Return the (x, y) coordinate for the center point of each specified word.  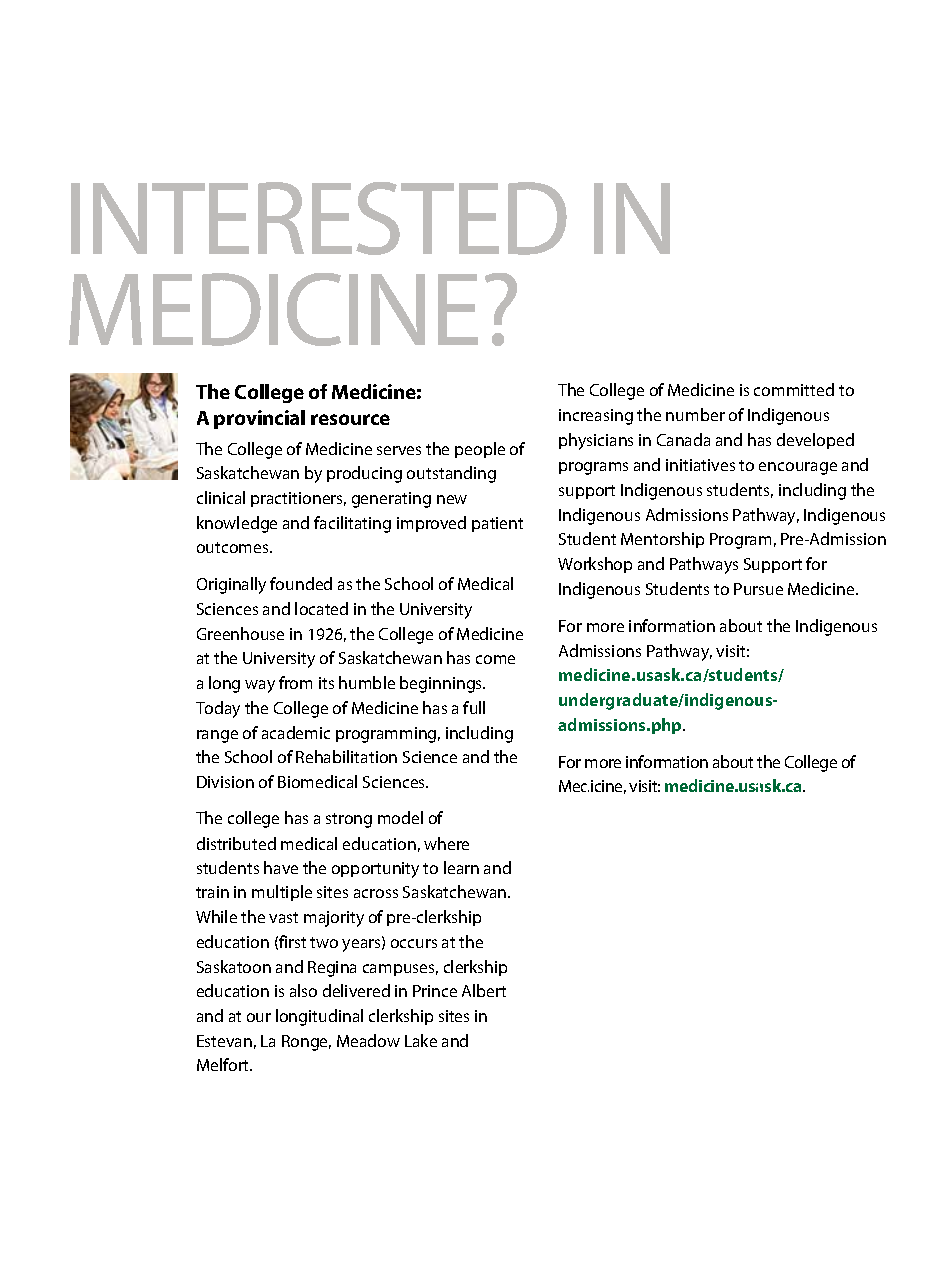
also (303, 990)
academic (296, 732)
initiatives (700, 465)
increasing (596, 417)
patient (497, 524)
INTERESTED (319, 218)
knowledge (237, 524)
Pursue (758, 589)
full (474, 707)
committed (794, 389)
